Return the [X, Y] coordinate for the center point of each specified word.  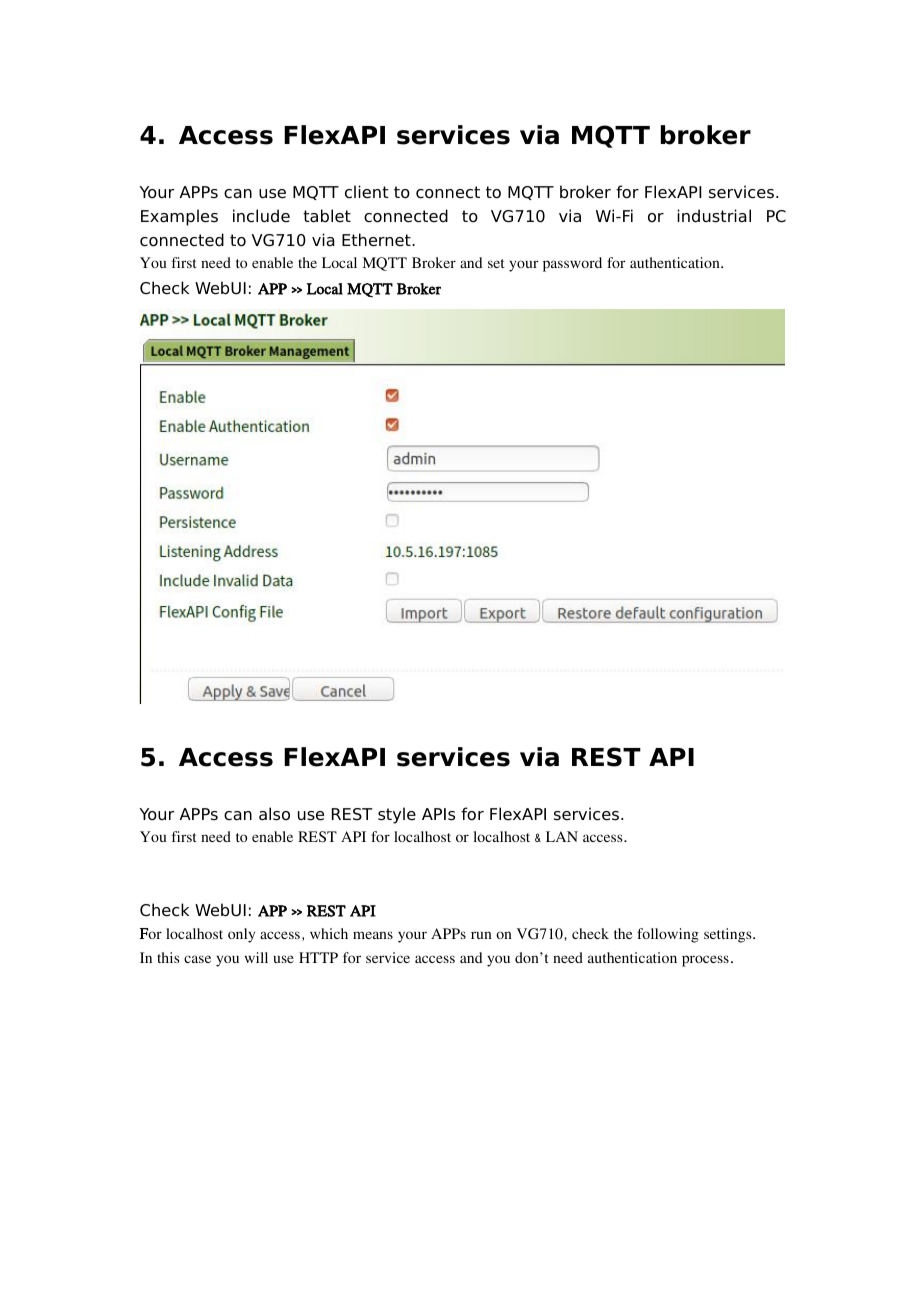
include [261, 216]
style [397, 815]
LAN [562, 836]
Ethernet [377, 240]
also [274, 814]
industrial [714, 216]
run [481, 935]
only [241, 935]
